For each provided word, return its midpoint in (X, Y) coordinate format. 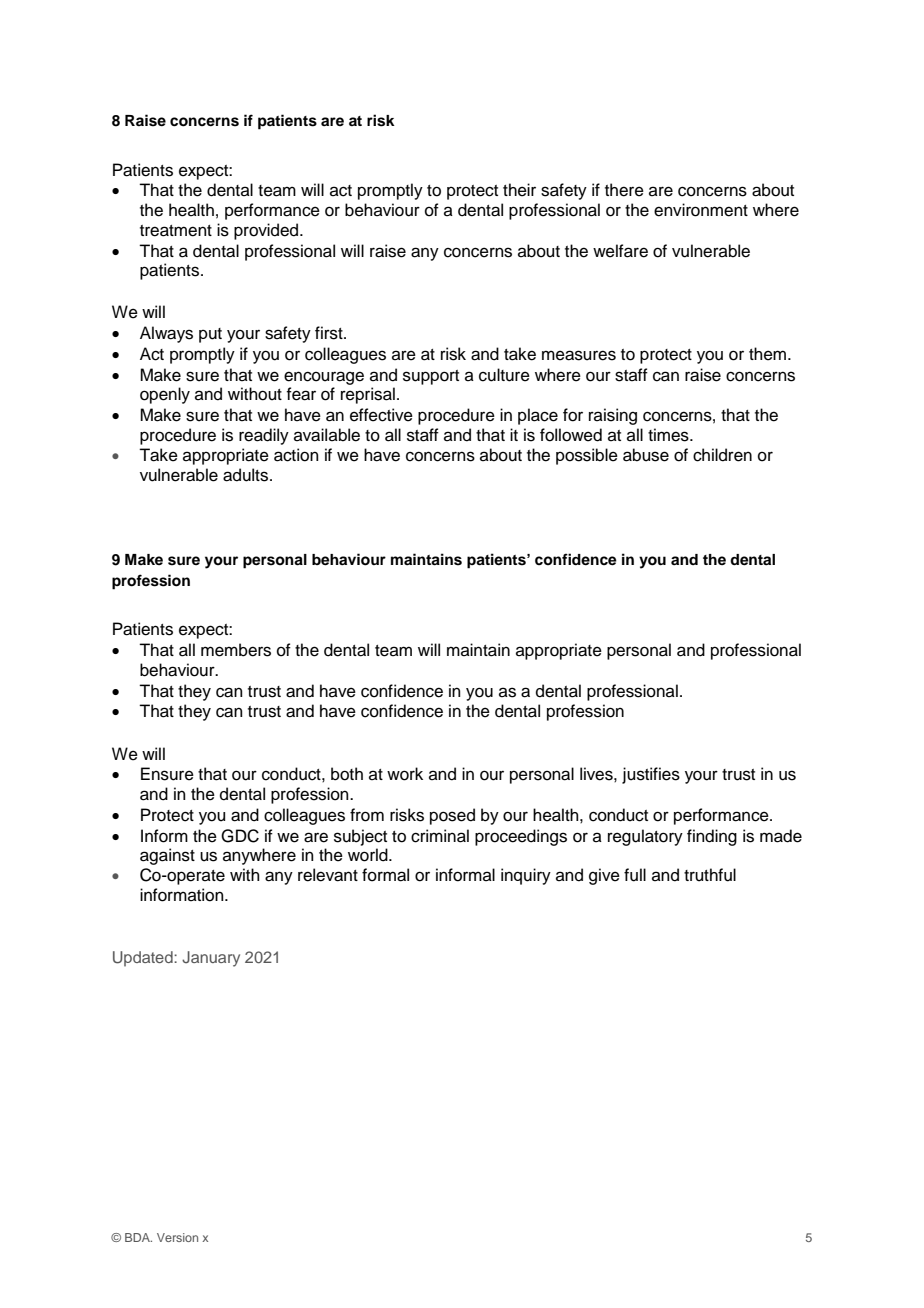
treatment (176, 231)
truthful (710, 875)
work (405, 774)
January (211, 959)
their (519, 190)
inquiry (526, 876)
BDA (138, 1237)
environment (701, 210)
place (538, 416)
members (236, 650)
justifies (651, 775)
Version (177, 1237)
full (635, 875)
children (722, 455)
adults (247, 475)
